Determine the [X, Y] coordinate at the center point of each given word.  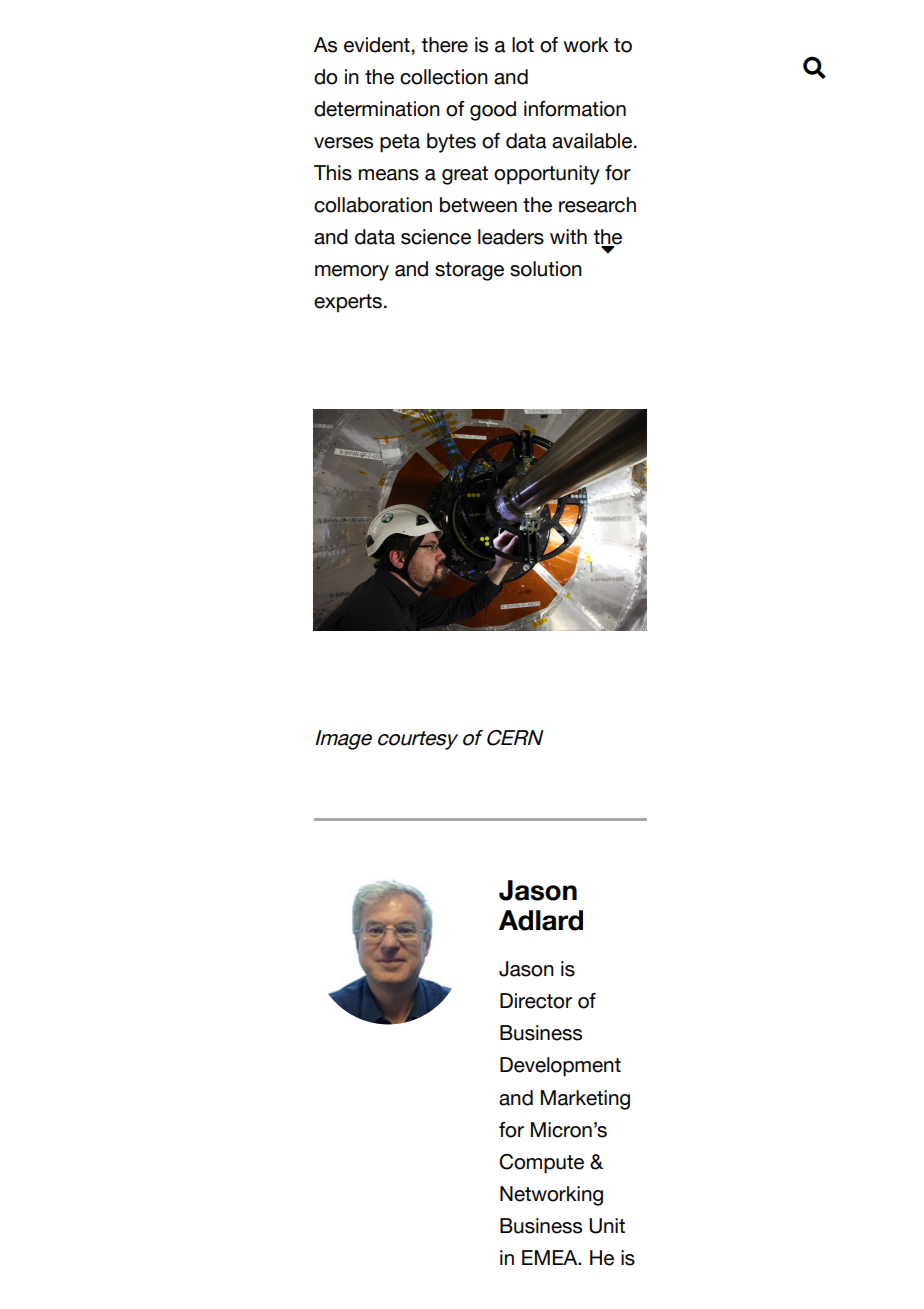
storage [469, 271]
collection [444, 77]
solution [546, 269]
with [568, 236]
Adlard [541, 920]
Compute [541, 1164]
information [575, 109]
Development [560, 1067]
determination [377, 109]
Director [536, 1001]
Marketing [585, 1100]
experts [348, 303]
